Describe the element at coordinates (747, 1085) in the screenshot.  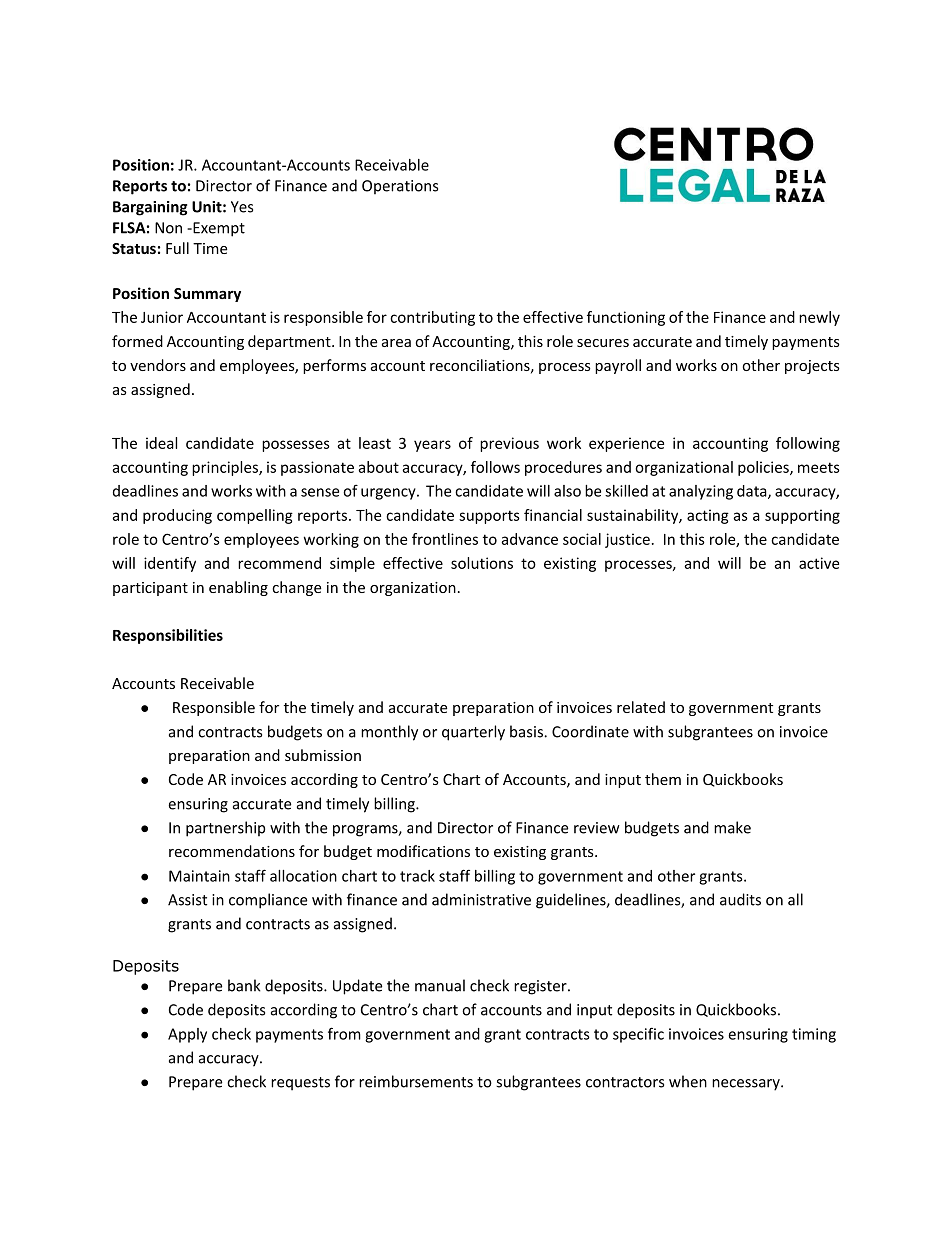
I see `necessary` at that location.
